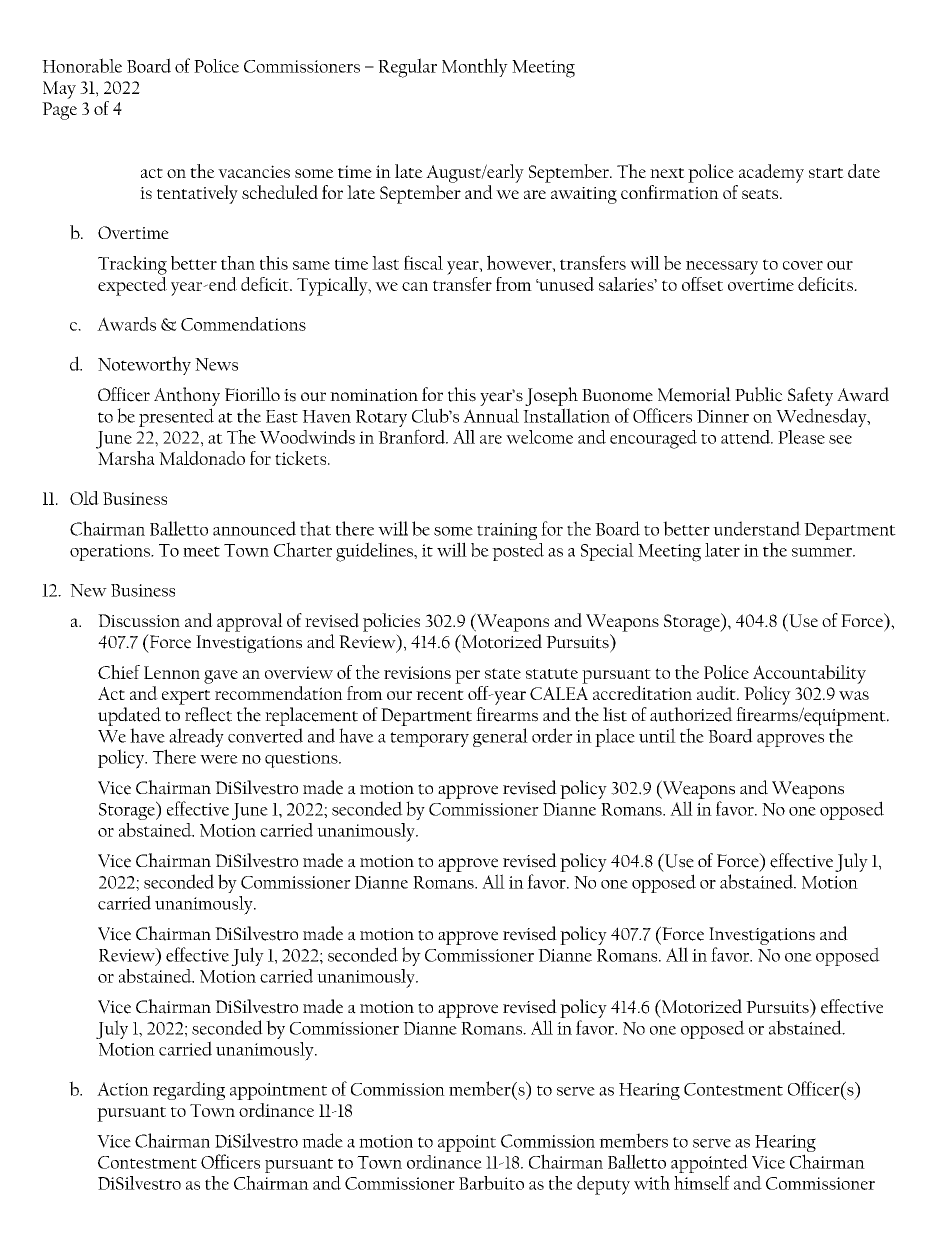 The height and width of the document is (1233, 952). Describe the element at coordinates (139, 620) in the document. I see `Discussion` at that location.
